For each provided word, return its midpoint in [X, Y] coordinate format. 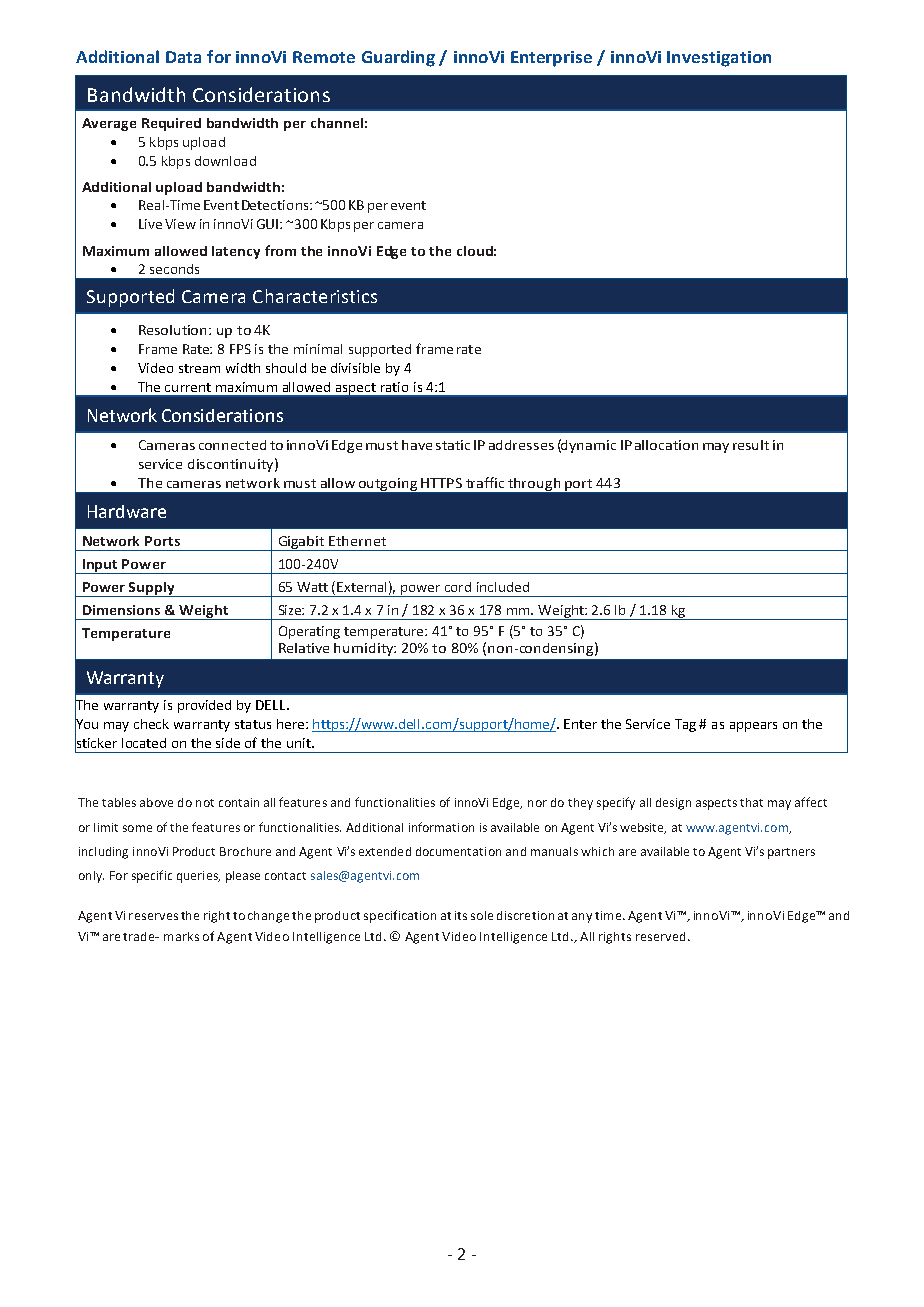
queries [198, 877]
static [453, 445]
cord [458, 587]
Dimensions [121, 610]
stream [199, 368]
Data [183, 57]
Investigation [719, 59]
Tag [685, 725]
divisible [355, 368]
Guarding [398, 58]
